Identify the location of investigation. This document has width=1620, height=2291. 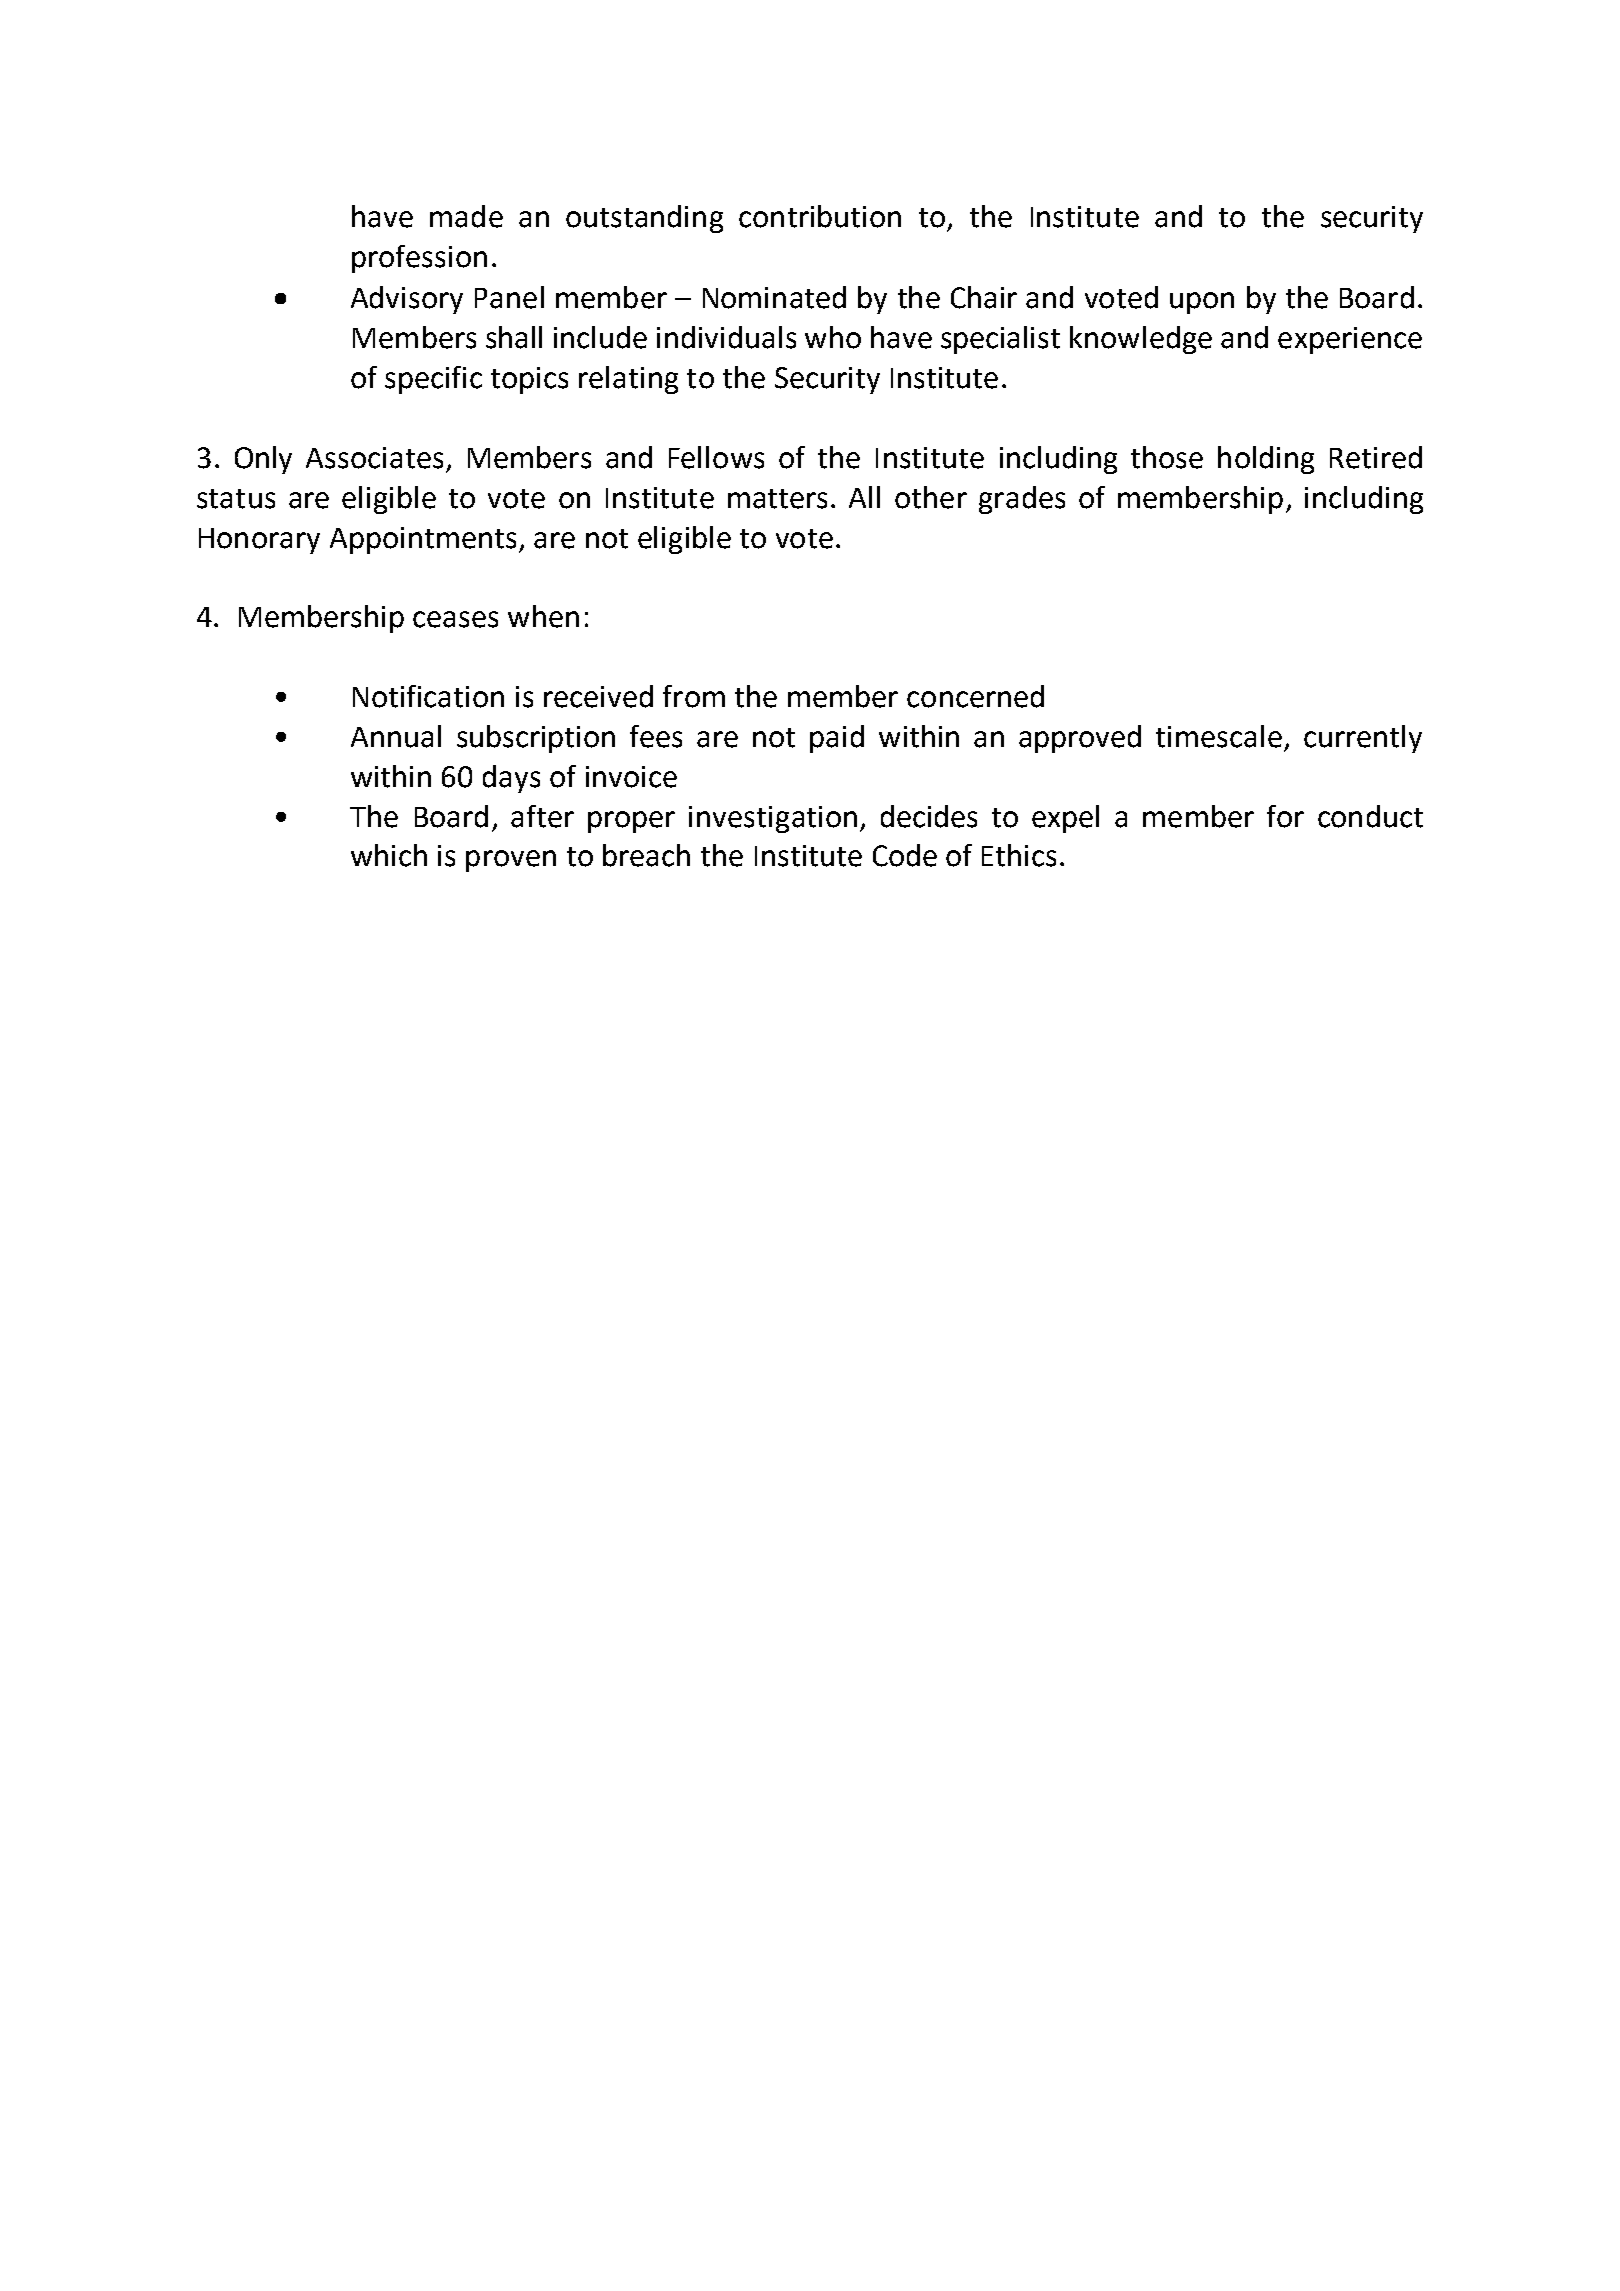
(773, 819).
